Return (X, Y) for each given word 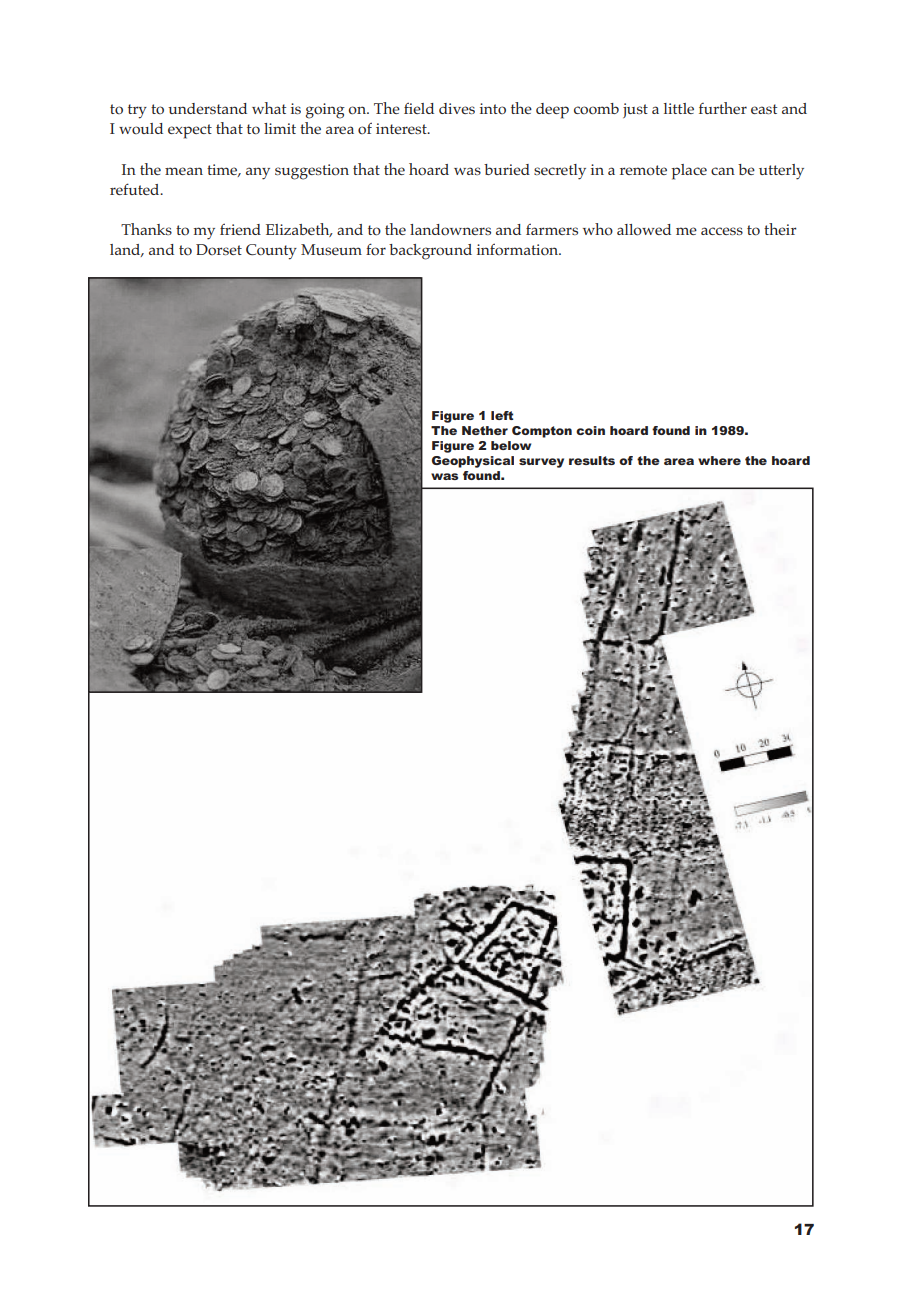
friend (240, 229)
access (722, 231)
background (430, 252)
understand (207, 108)
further (723, 108)
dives (457, 108)
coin (590, 430)
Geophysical (473, 462)
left (502, 415)
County (271, 252)
